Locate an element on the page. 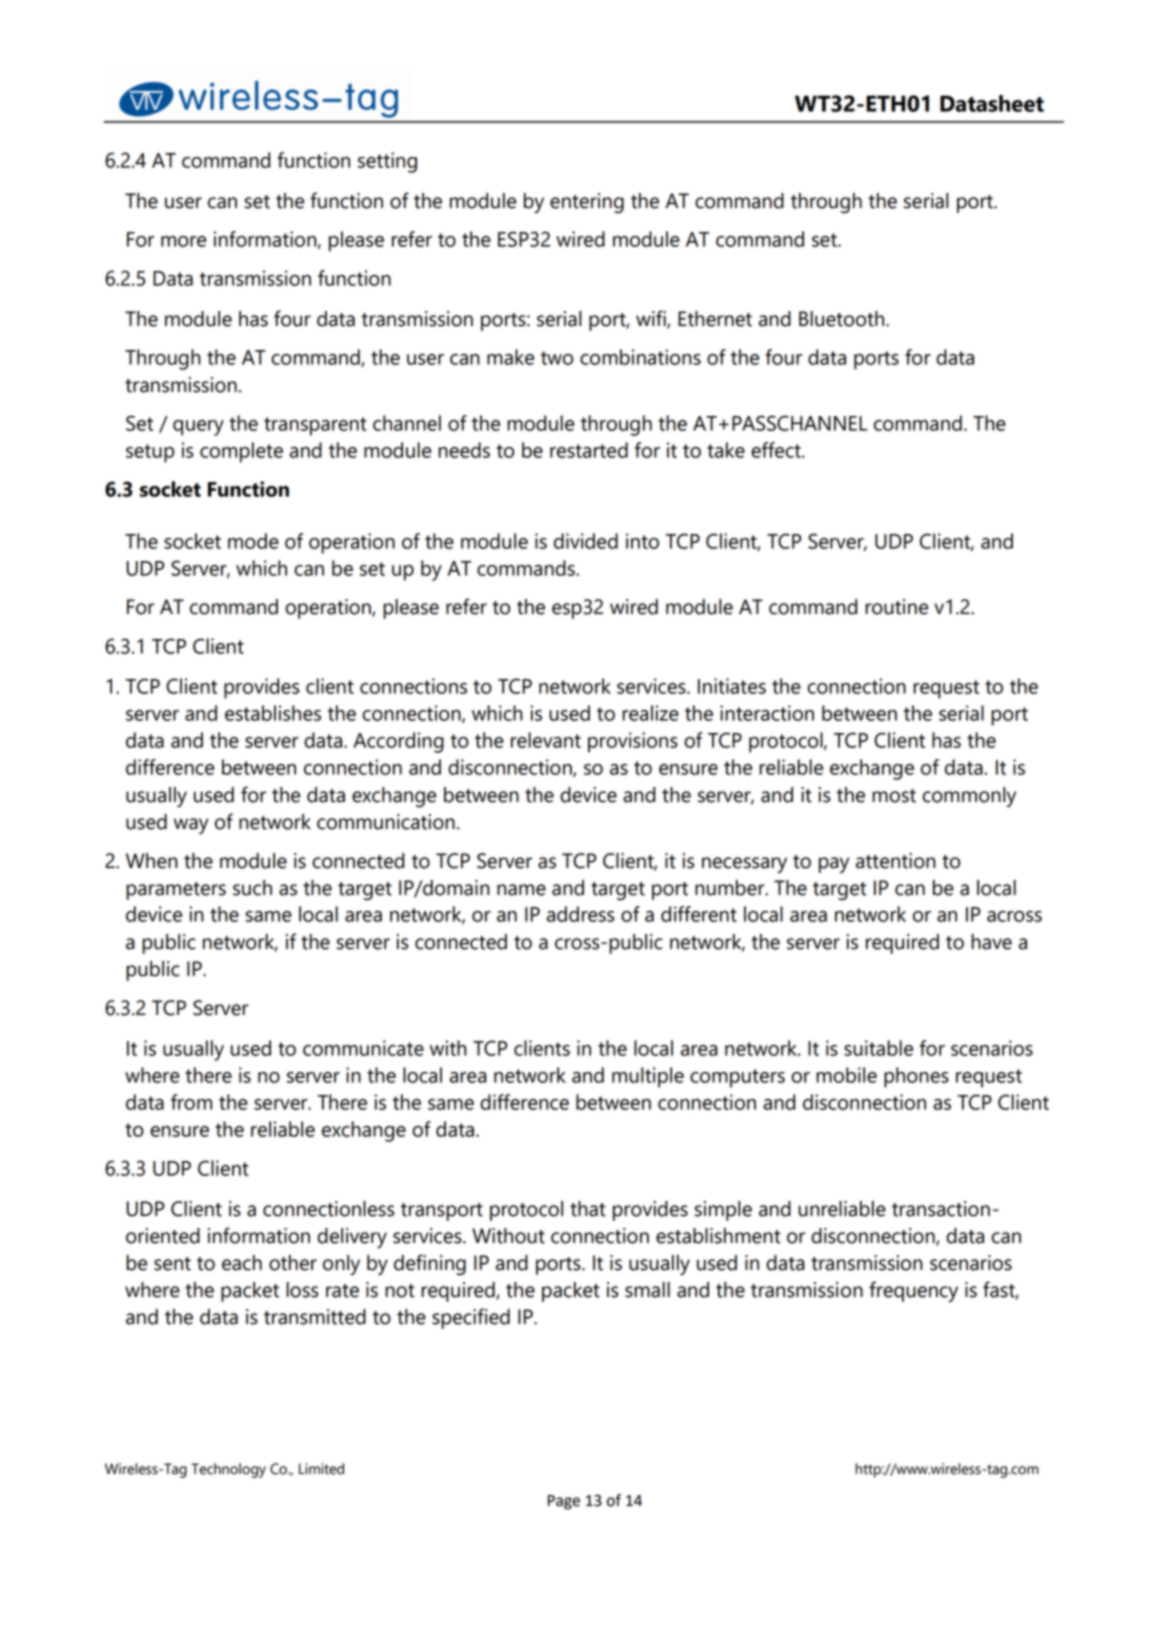  phones is located at coordinates (916, 1077).
